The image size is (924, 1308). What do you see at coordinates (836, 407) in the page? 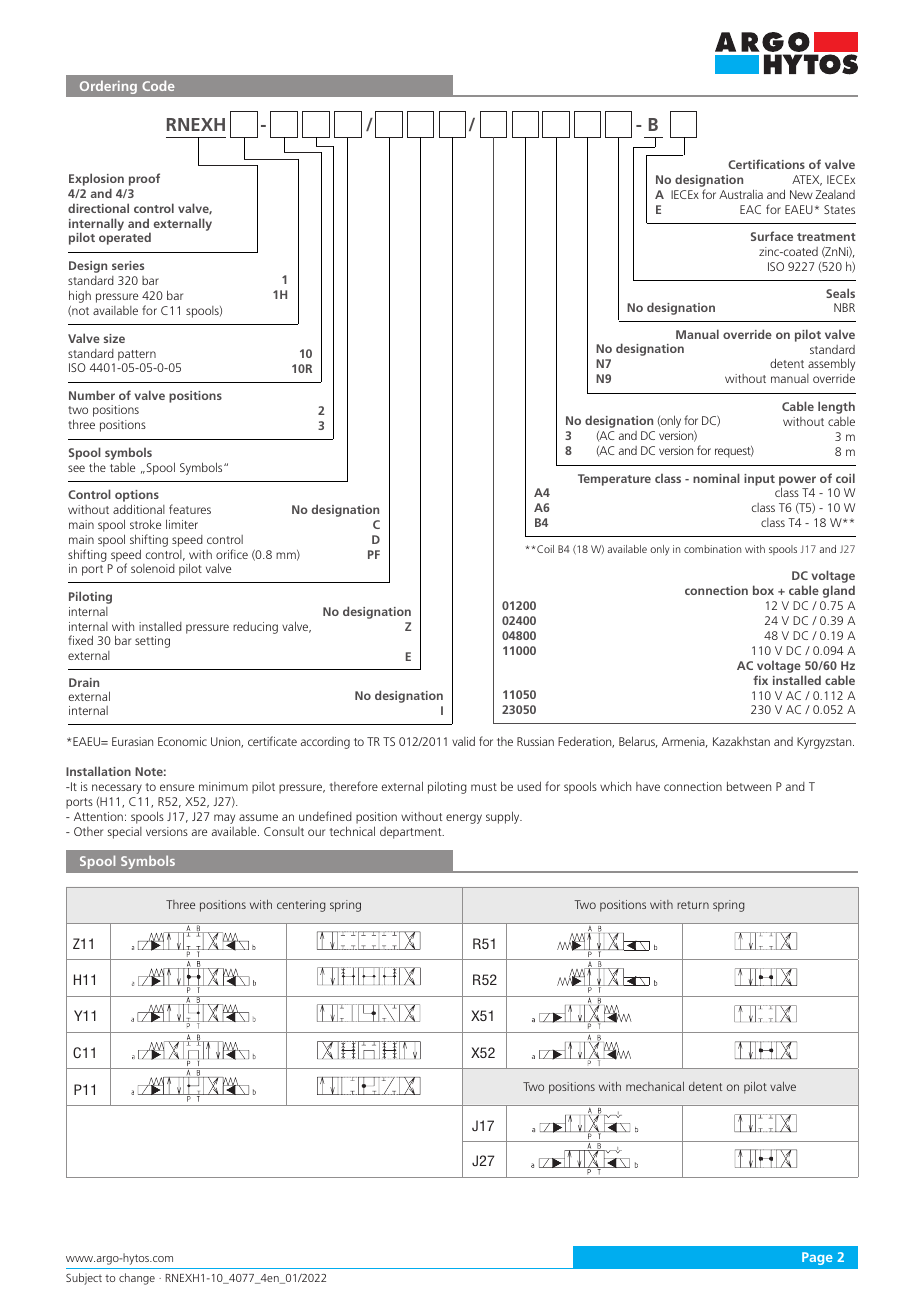
I see `length` at bounding box center [836, 407].
